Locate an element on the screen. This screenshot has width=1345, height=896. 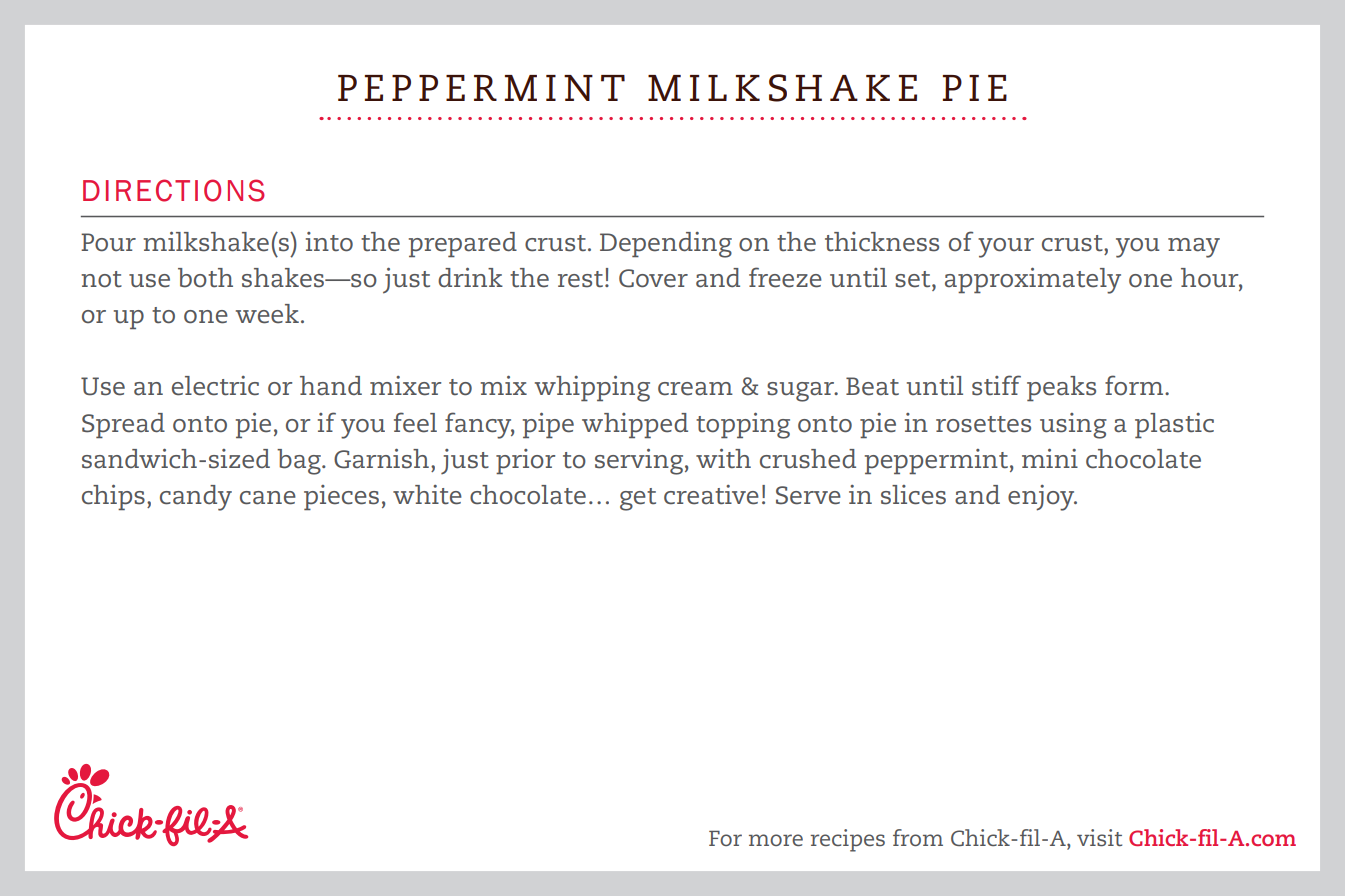
electric is located at coordinates (215, 386).
